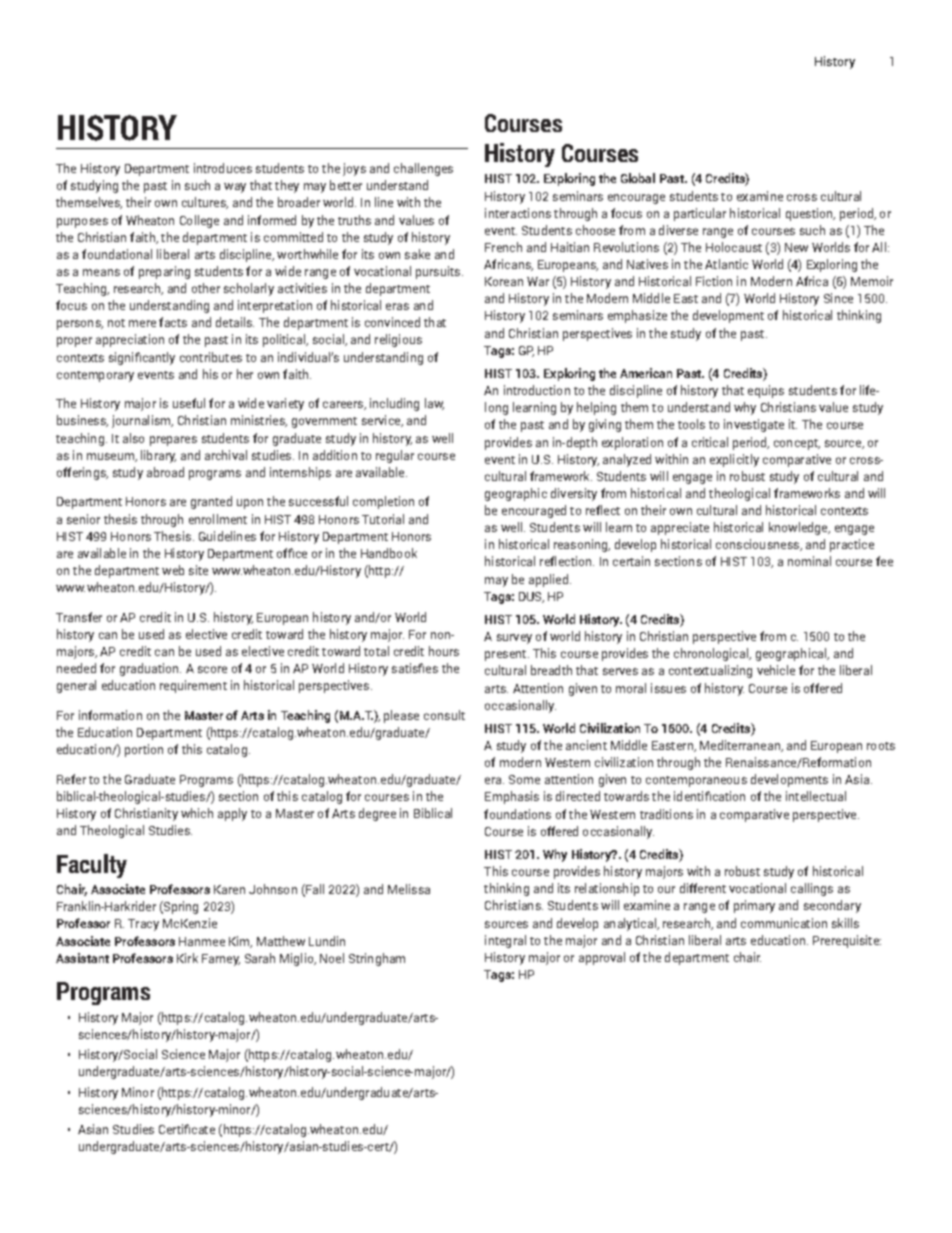 This screenshot has height=1233, width=952. I want to click on interactions, so click(518, 213).
